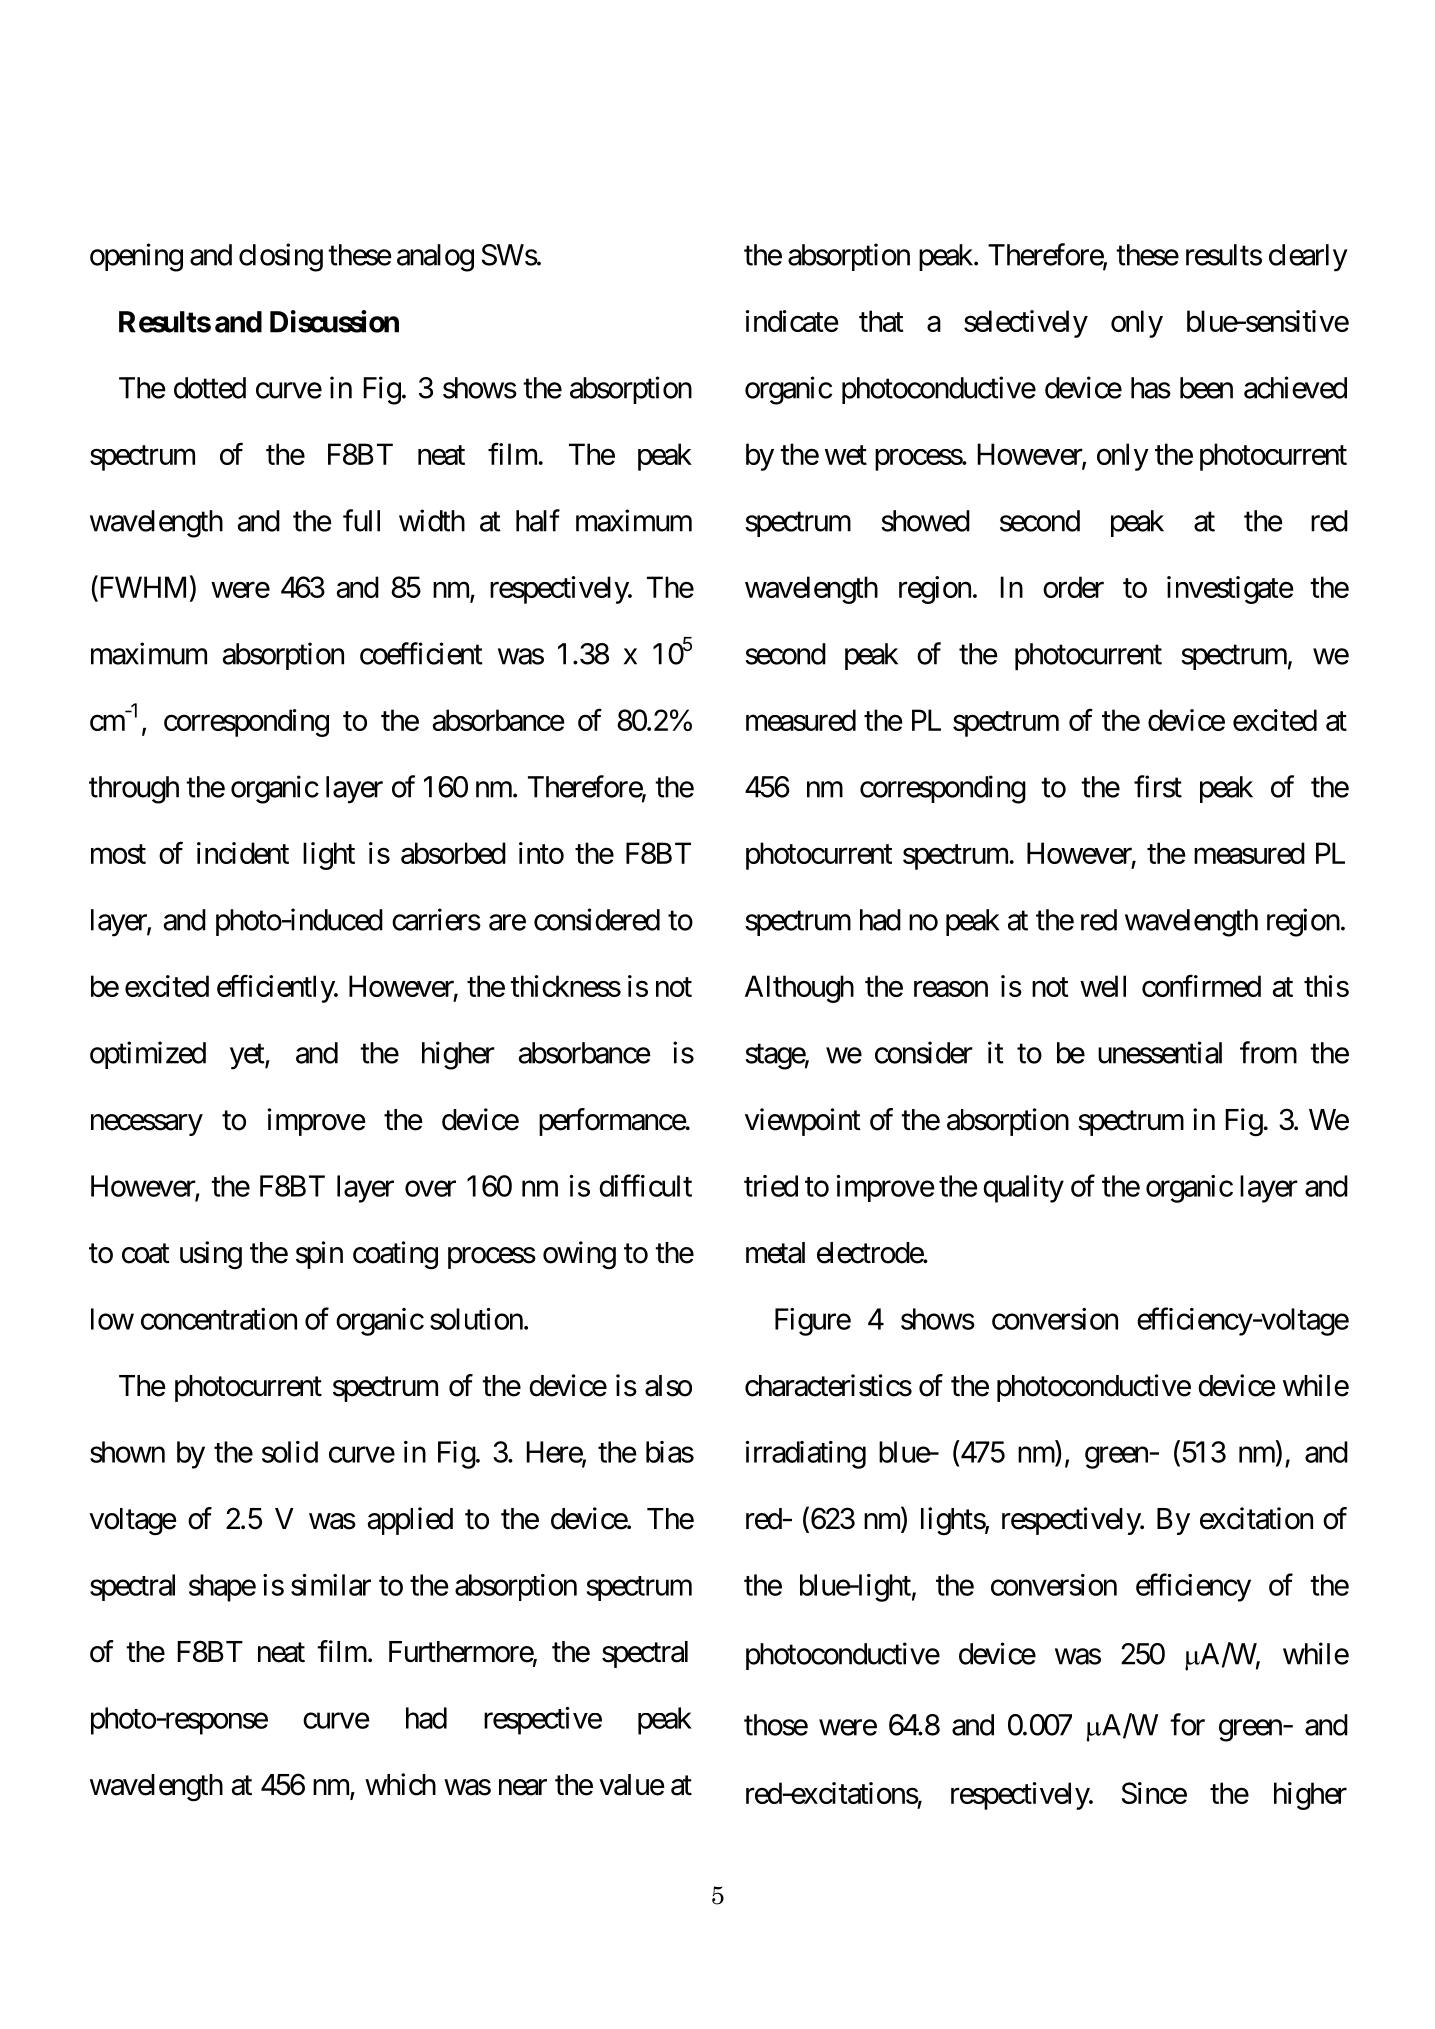  Describe the element at coordinates (538, 520) in the image. I see `half` at that location.
